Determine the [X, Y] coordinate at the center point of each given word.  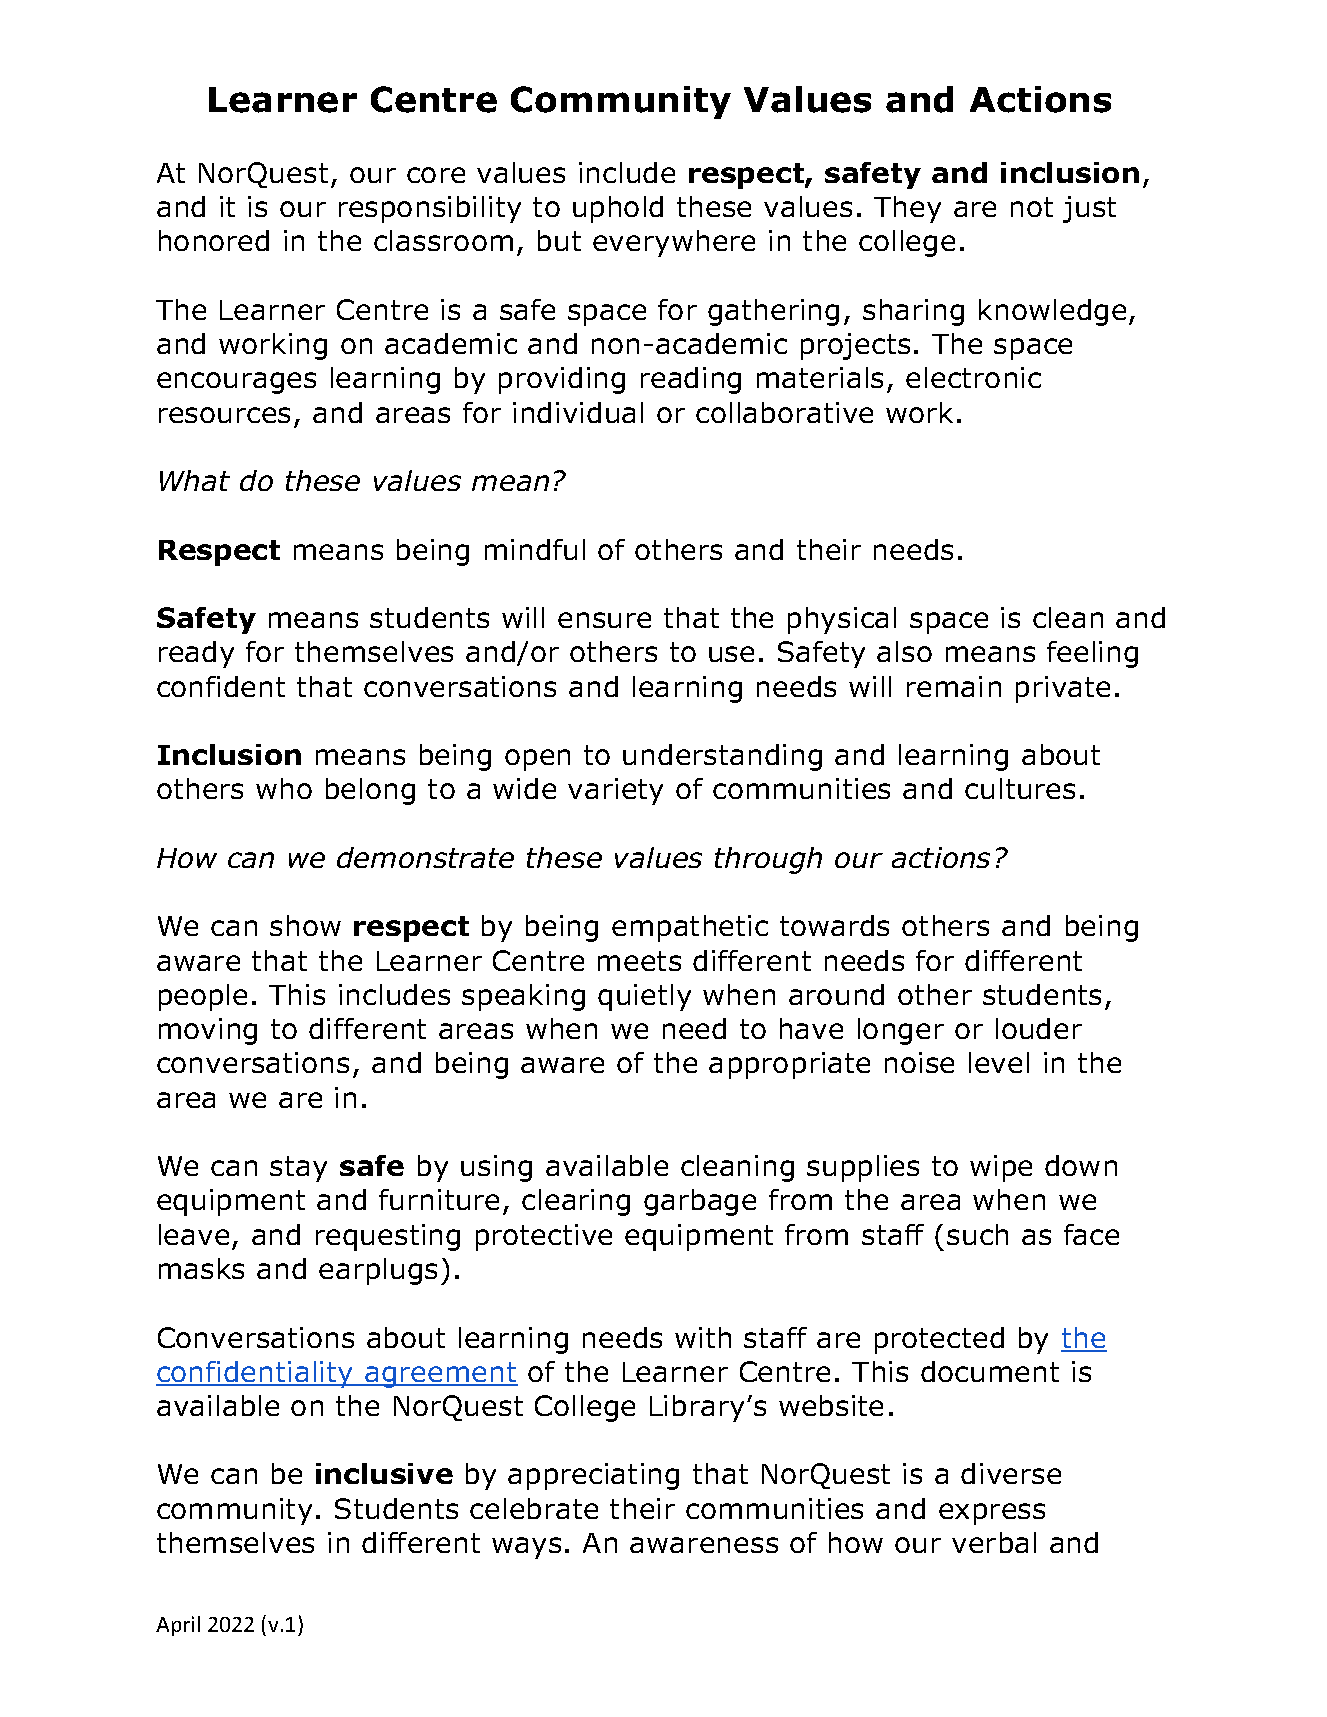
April [178, 1626]
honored [214, 240]
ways [526, 1548]
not [1032, 207]
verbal [994, 1542]
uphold [618, 209]
